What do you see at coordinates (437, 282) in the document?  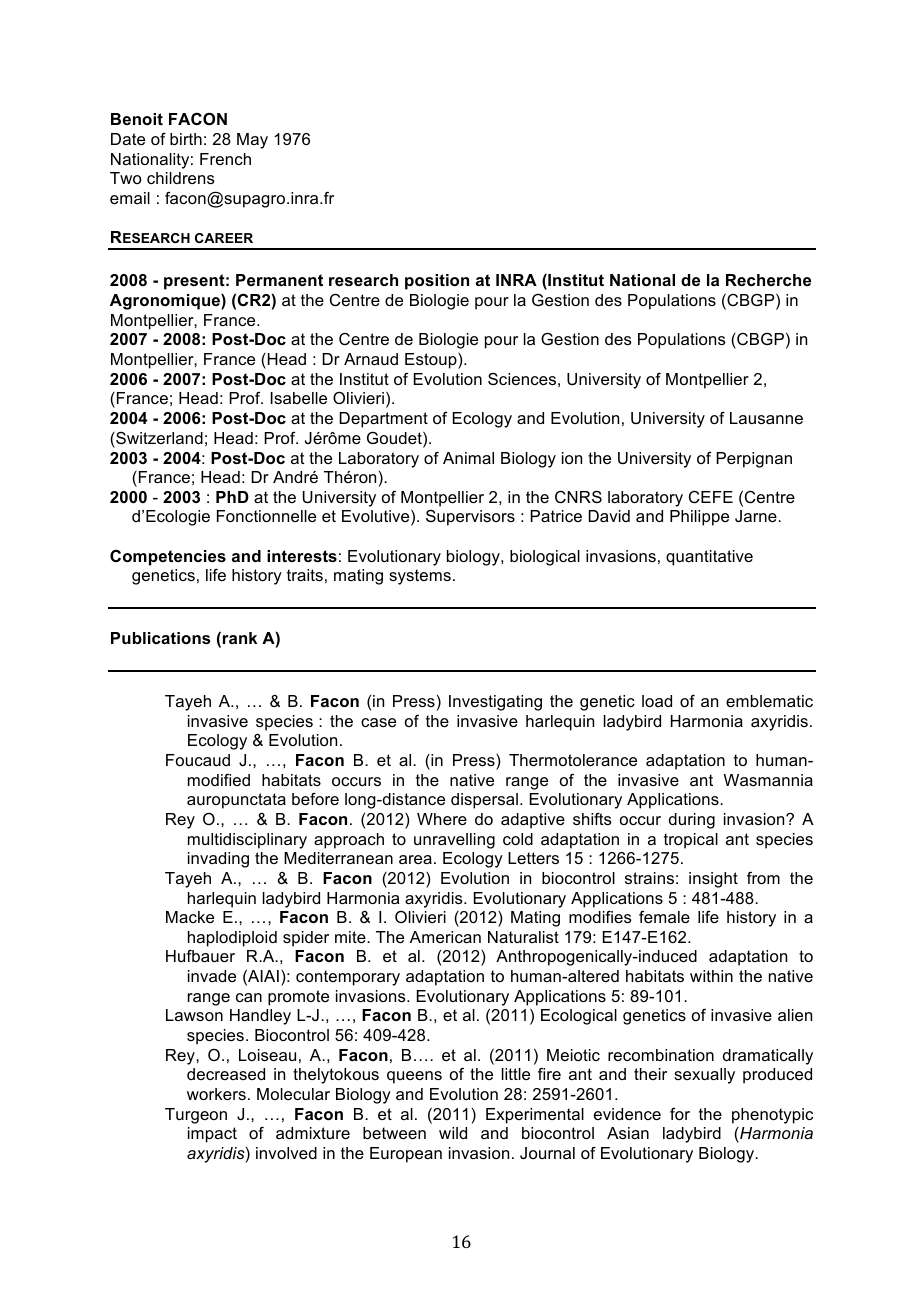 I see `position` at bounding box center [437, 282].
